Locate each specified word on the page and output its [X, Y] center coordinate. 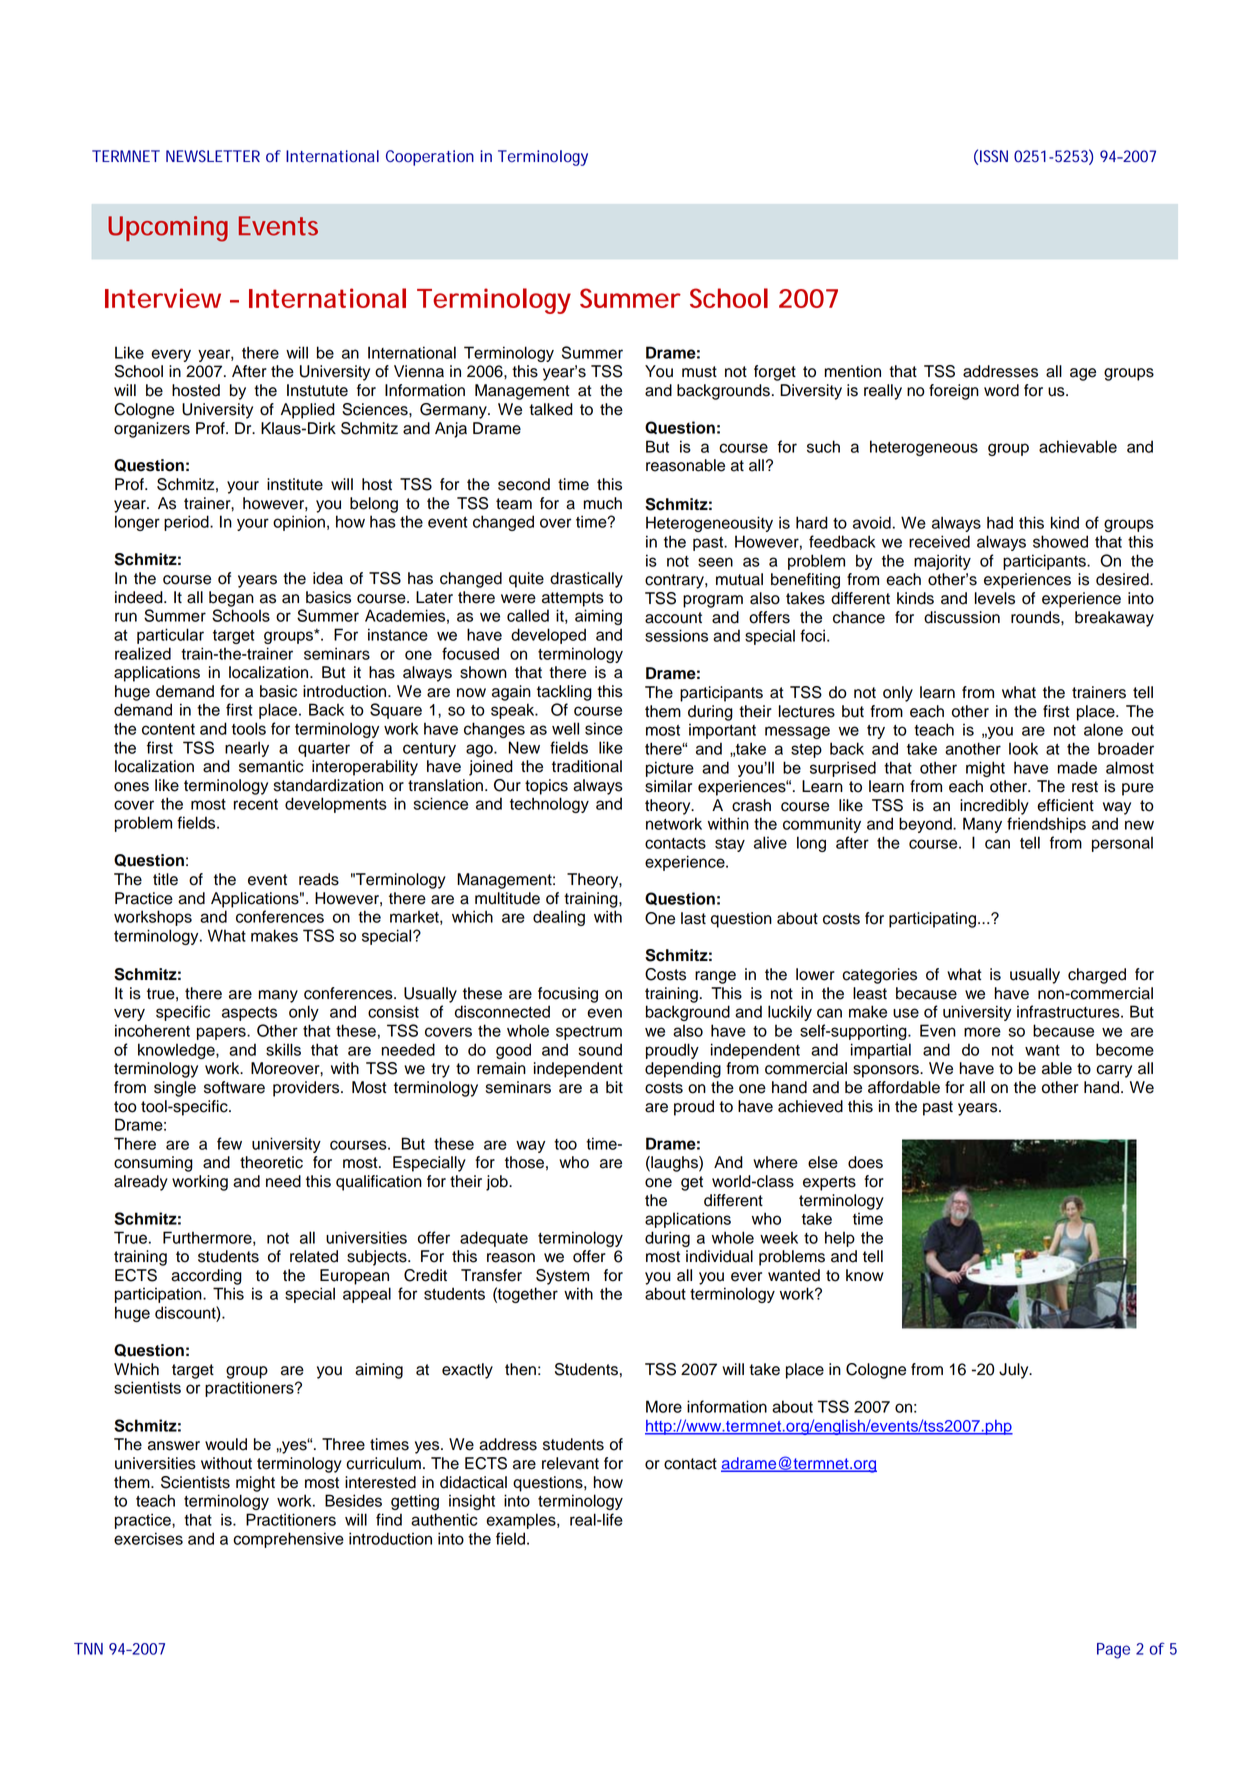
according [206, 1277]
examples [522, 1521]
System [562, 1277]
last [693, 918]
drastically [586, 580]
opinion [299, 523]
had [1000, 522]
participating [932, 920]
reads [319, 879]
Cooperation [430, 158]
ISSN [994, 156]
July [1015, 1371]
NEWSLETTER [213, 156]
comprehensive [288, 1540]
